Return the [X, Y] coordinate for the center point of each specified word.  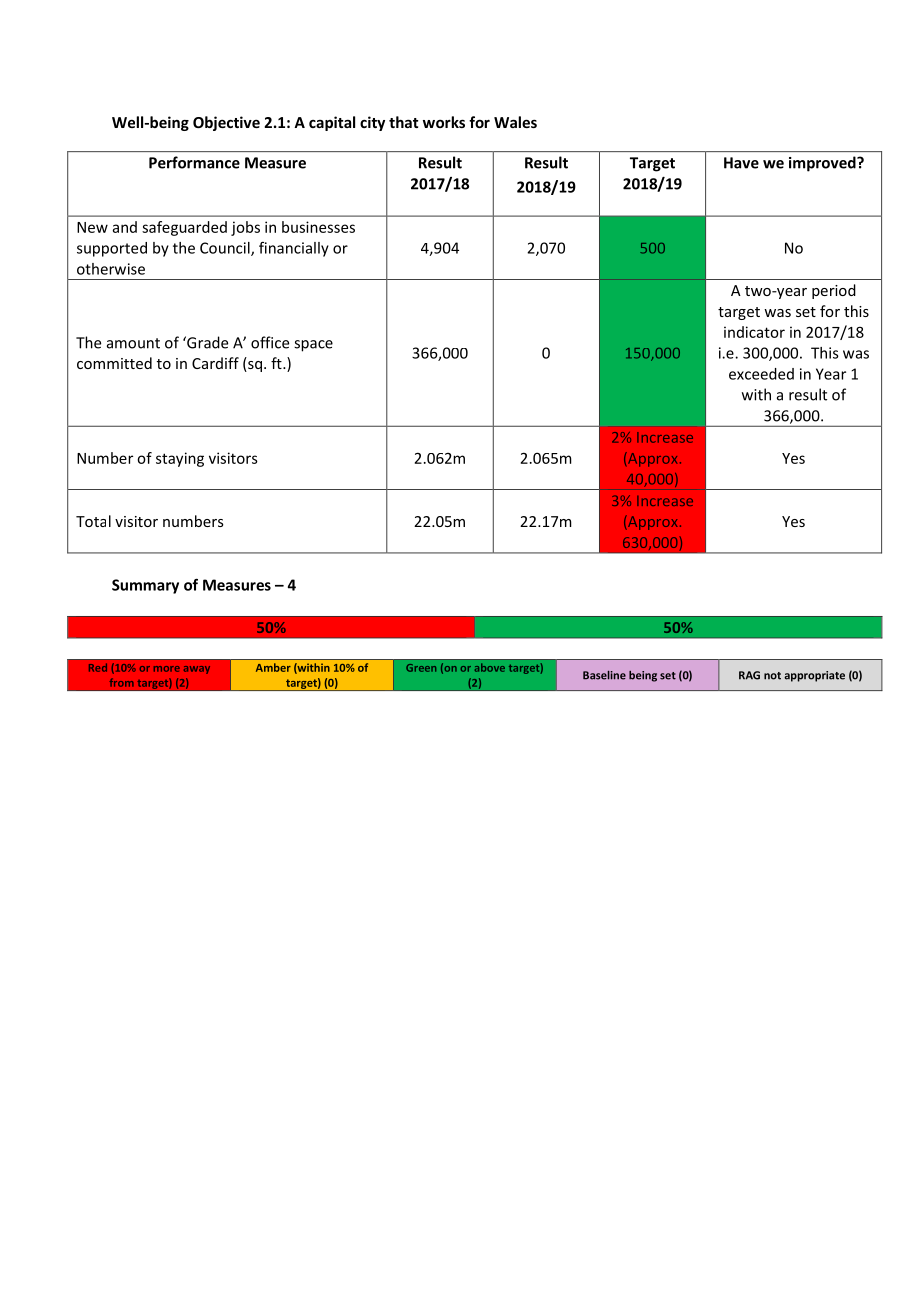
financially [294, 249]
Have [741, 163]
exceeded [761, 374]
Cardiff [215, 363]
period [834, 291]
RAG [749, 675]
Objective [226, 123]
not [772, 676]
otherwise [111, 269]
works [444, 122]
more [167, 669]
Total [93, 521]
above [490, 667]
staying [180, 459]
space [313, 346]
